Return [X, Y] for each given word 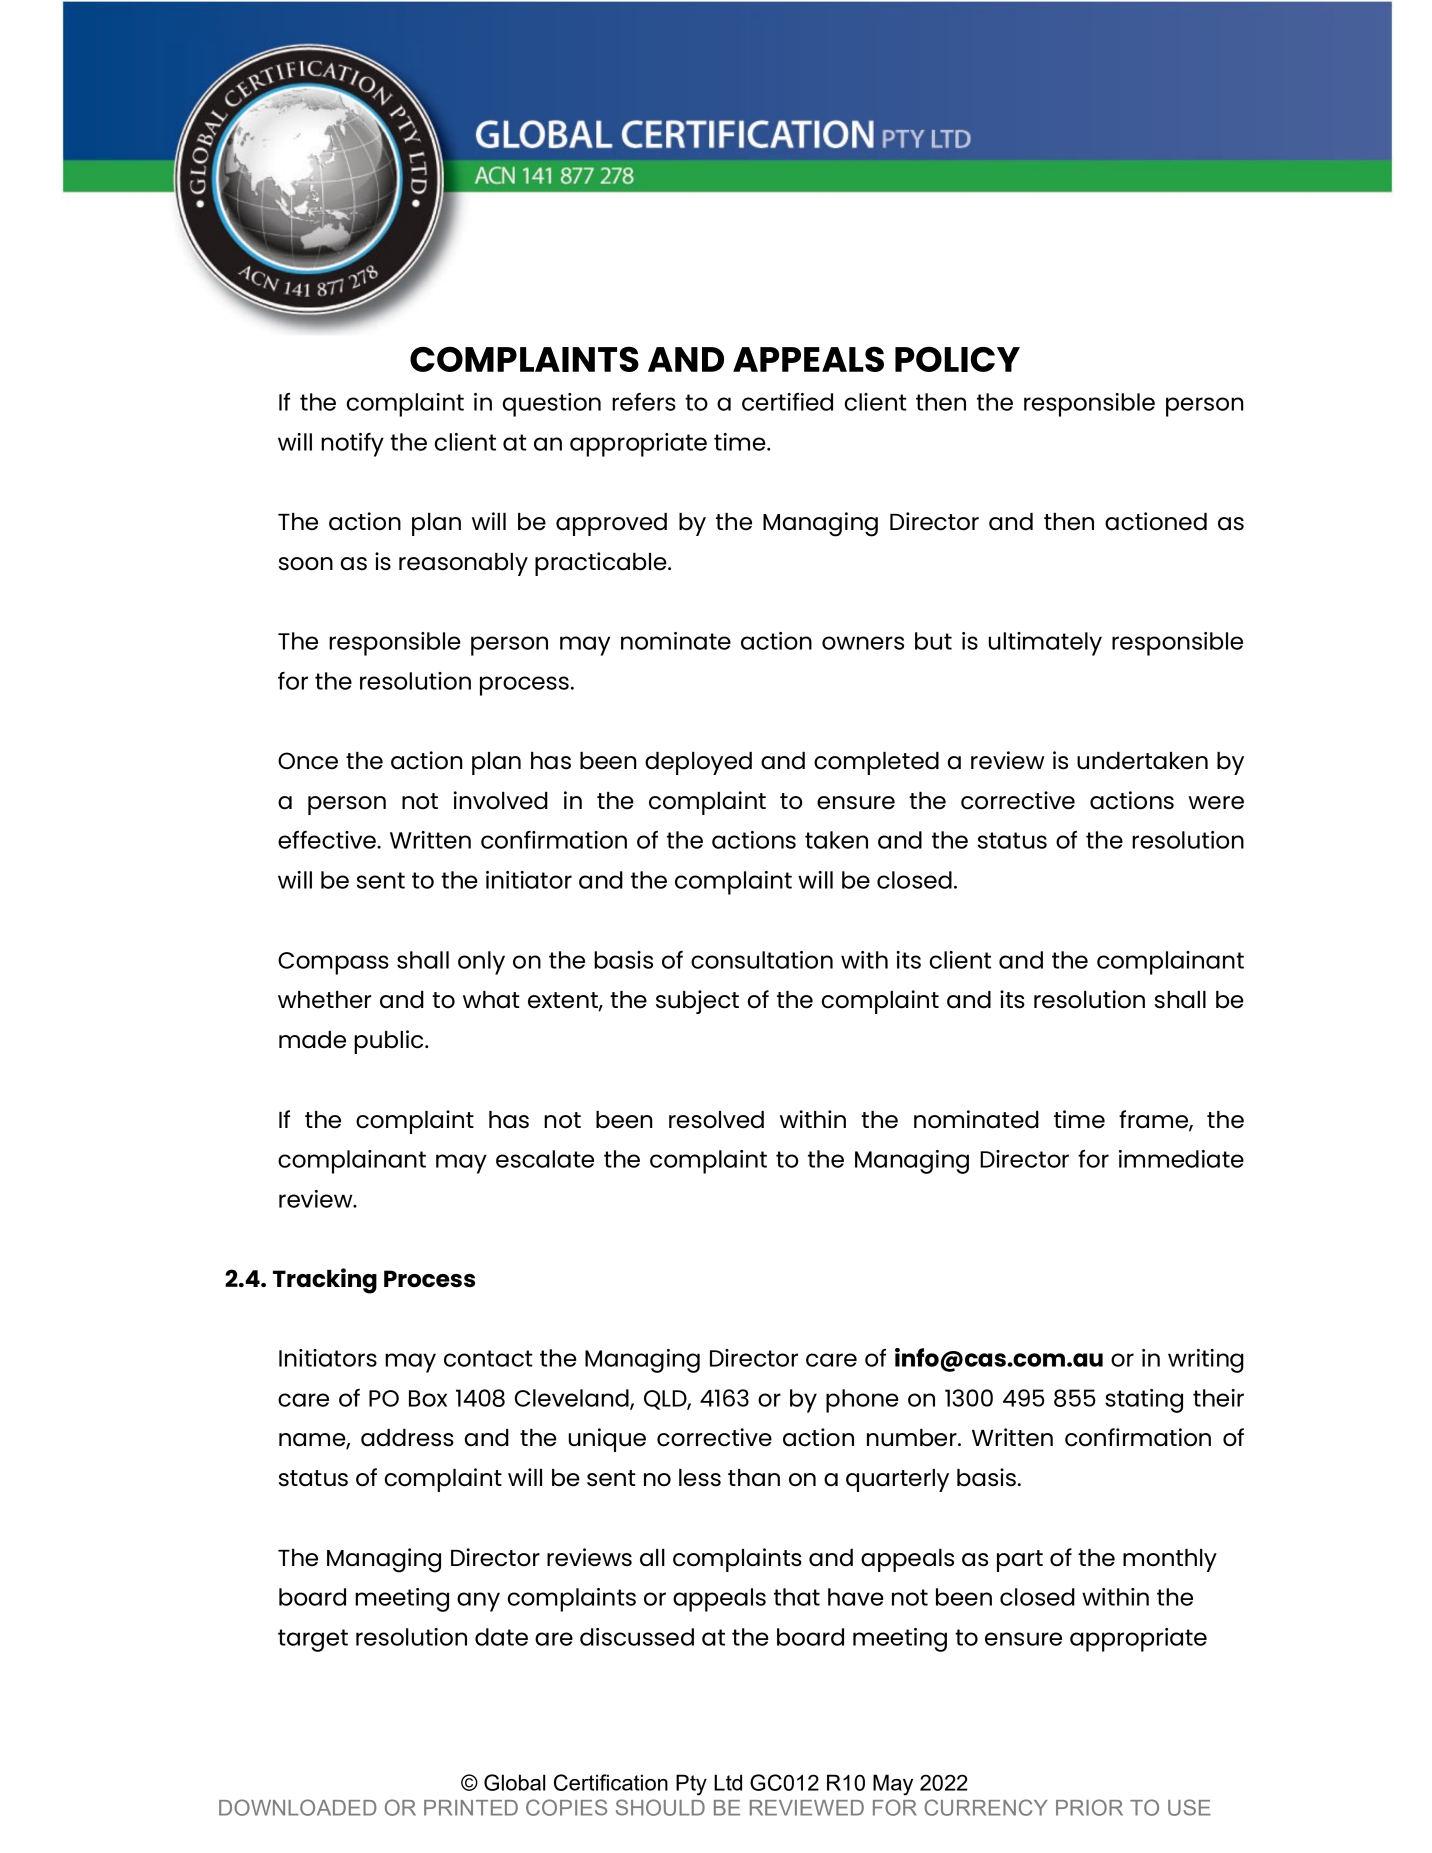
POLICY [957, 359]
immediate [1181, 1159]
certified [787, 401]
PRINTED [471, 1808]
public [390, 1042]
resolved [716, 1120]
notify [352, 445]
